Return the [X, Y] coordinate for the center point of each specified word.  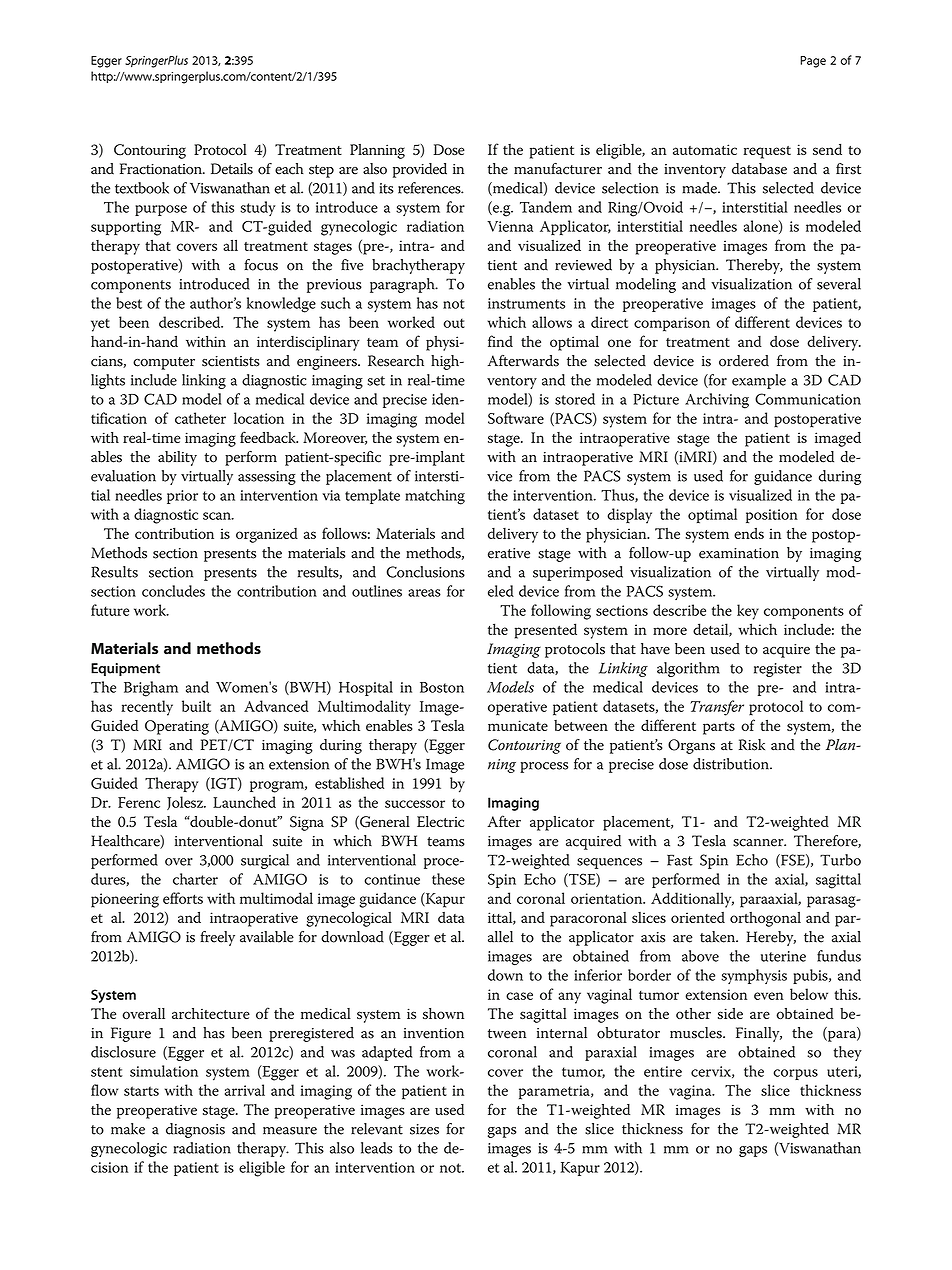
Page [813, 62]
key [748, 612]
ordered [744, 361]
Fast [680, 860]
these [448, 879]
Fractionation [162, 169]
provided [420, 170]
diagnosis [195, 1130]
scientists [231, 361]
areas [424, 593]
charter [195, 879]
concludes [173, 591]
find [500, 341]
